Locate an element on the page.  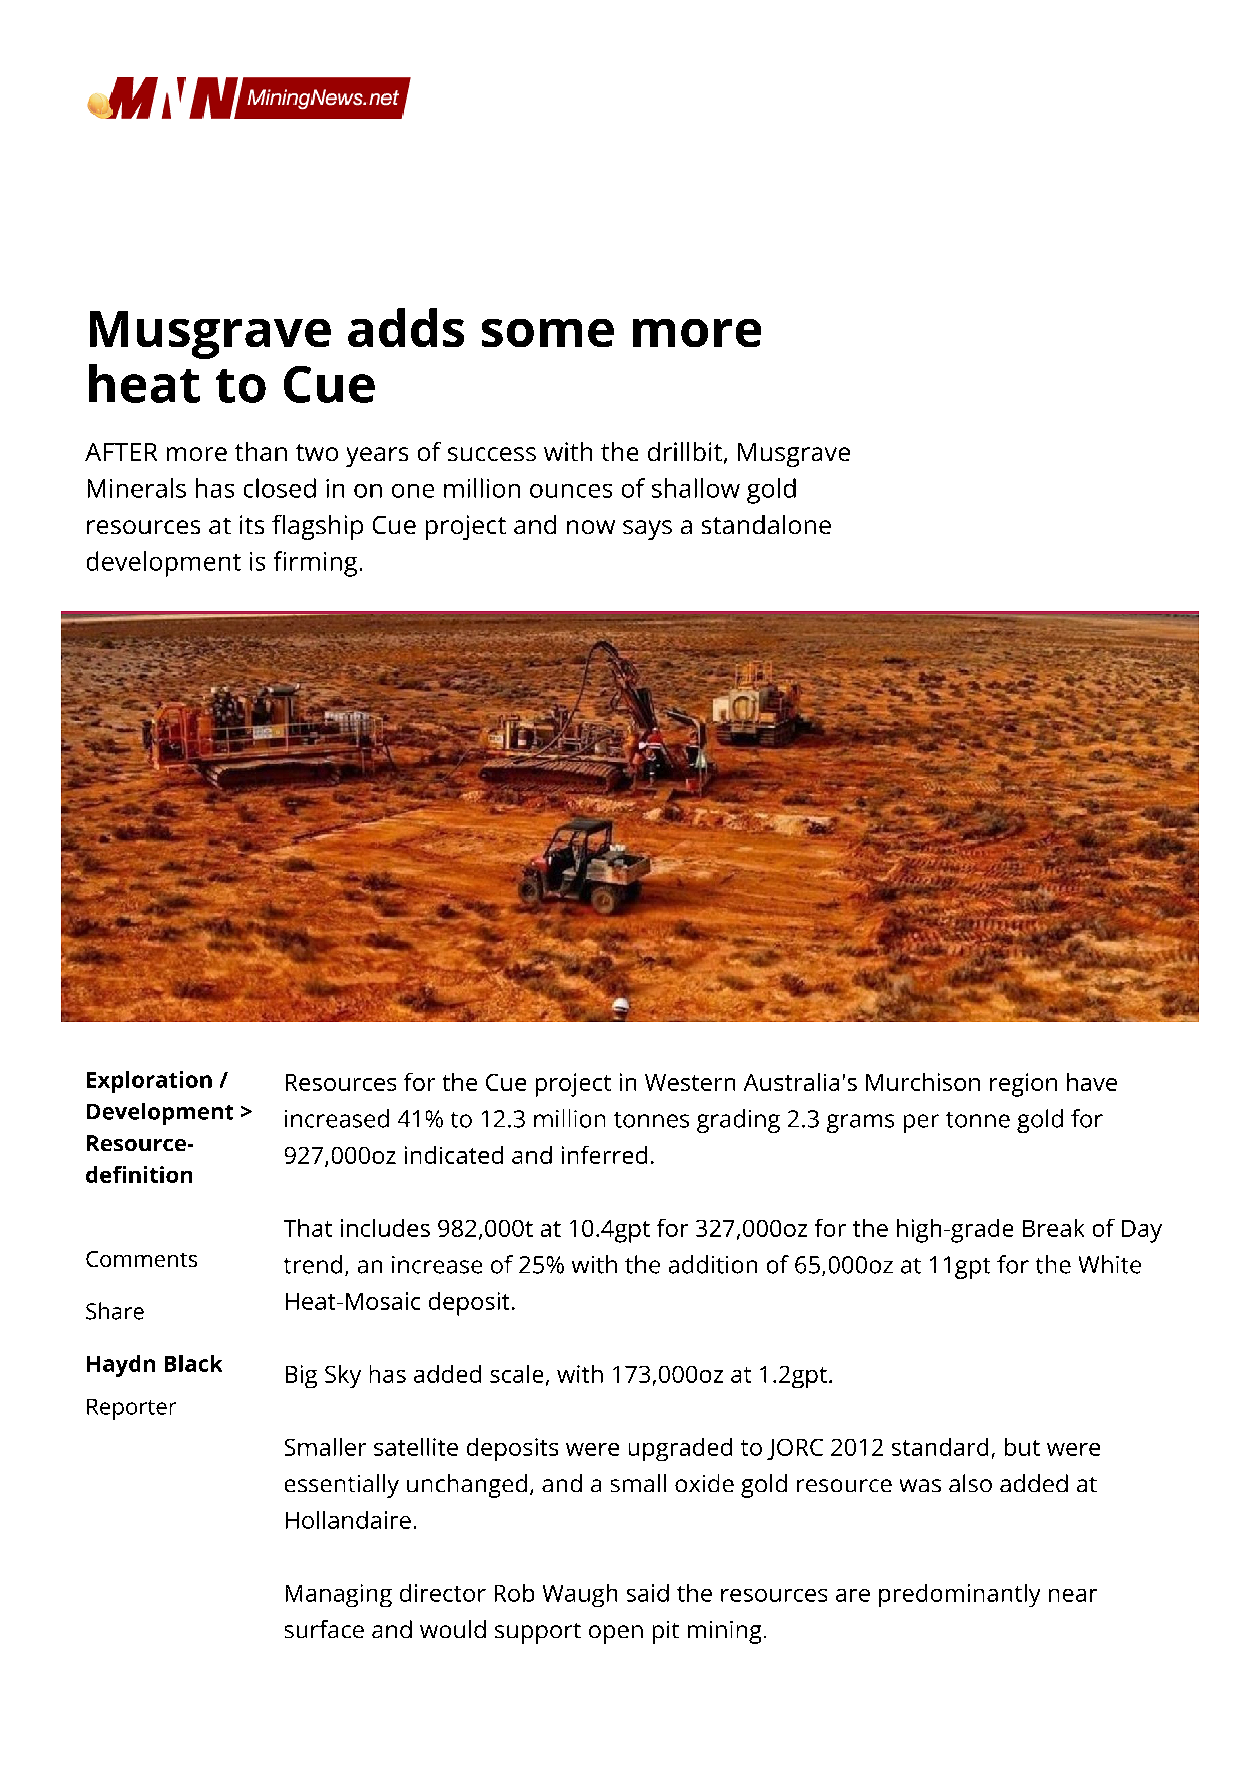
White is located at coordinates (1110, 1264).
